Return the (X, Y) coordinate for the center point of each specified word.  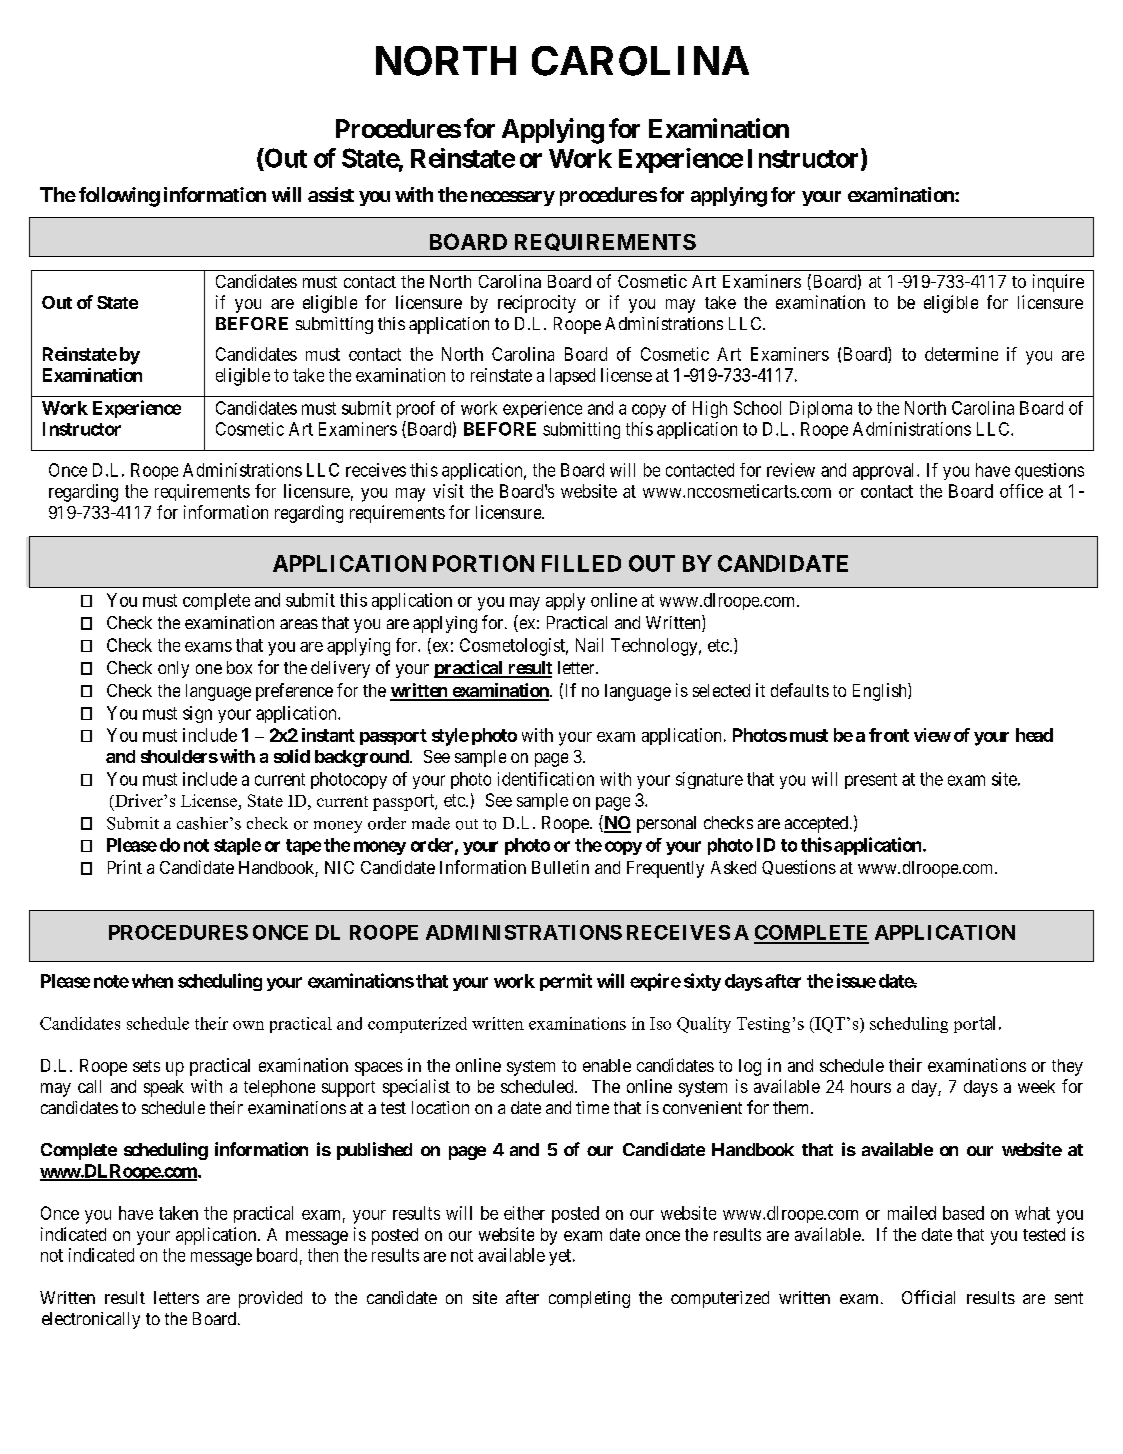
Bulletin (560, 867)
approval (885, 471)
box (239, 667)
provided (270, 1299)
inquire (1058, 283)
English (881, 692)
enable (607, 1065)
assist (331, 194)
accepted (818, 824)
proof (416, 409)
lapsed (572, 376)
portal (977, 1024)
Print (125, 867)
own (248, 1025)
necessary (513, 198)
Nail (589, 645)
